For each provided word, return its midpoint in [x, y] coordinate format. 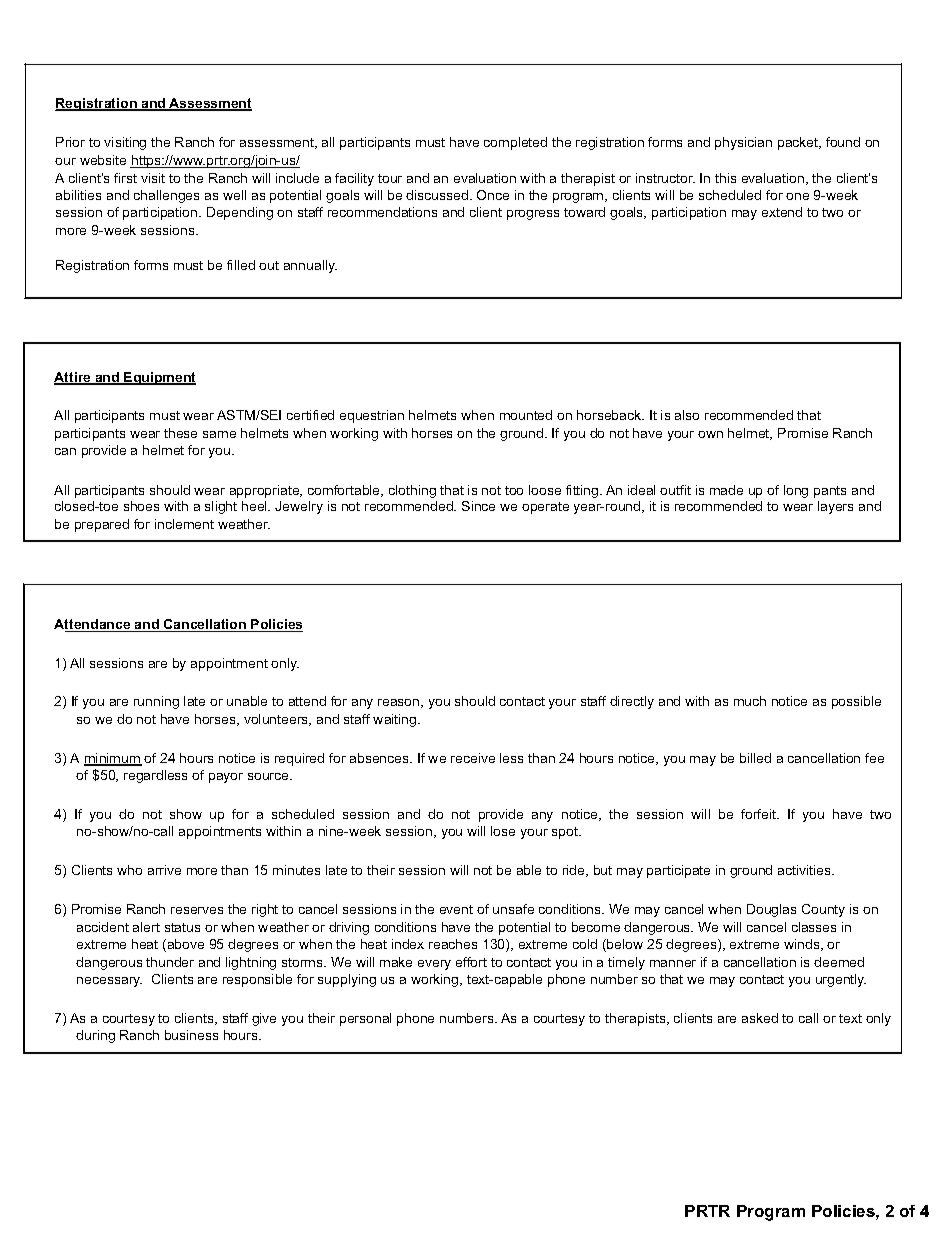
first [125, 178]
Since [478, 506]
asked [760, 1018]
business [191, 1035]
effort [471, 962]
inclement [184, 524]
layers [835, 507]
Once [493, 195]
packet [799, 143]
